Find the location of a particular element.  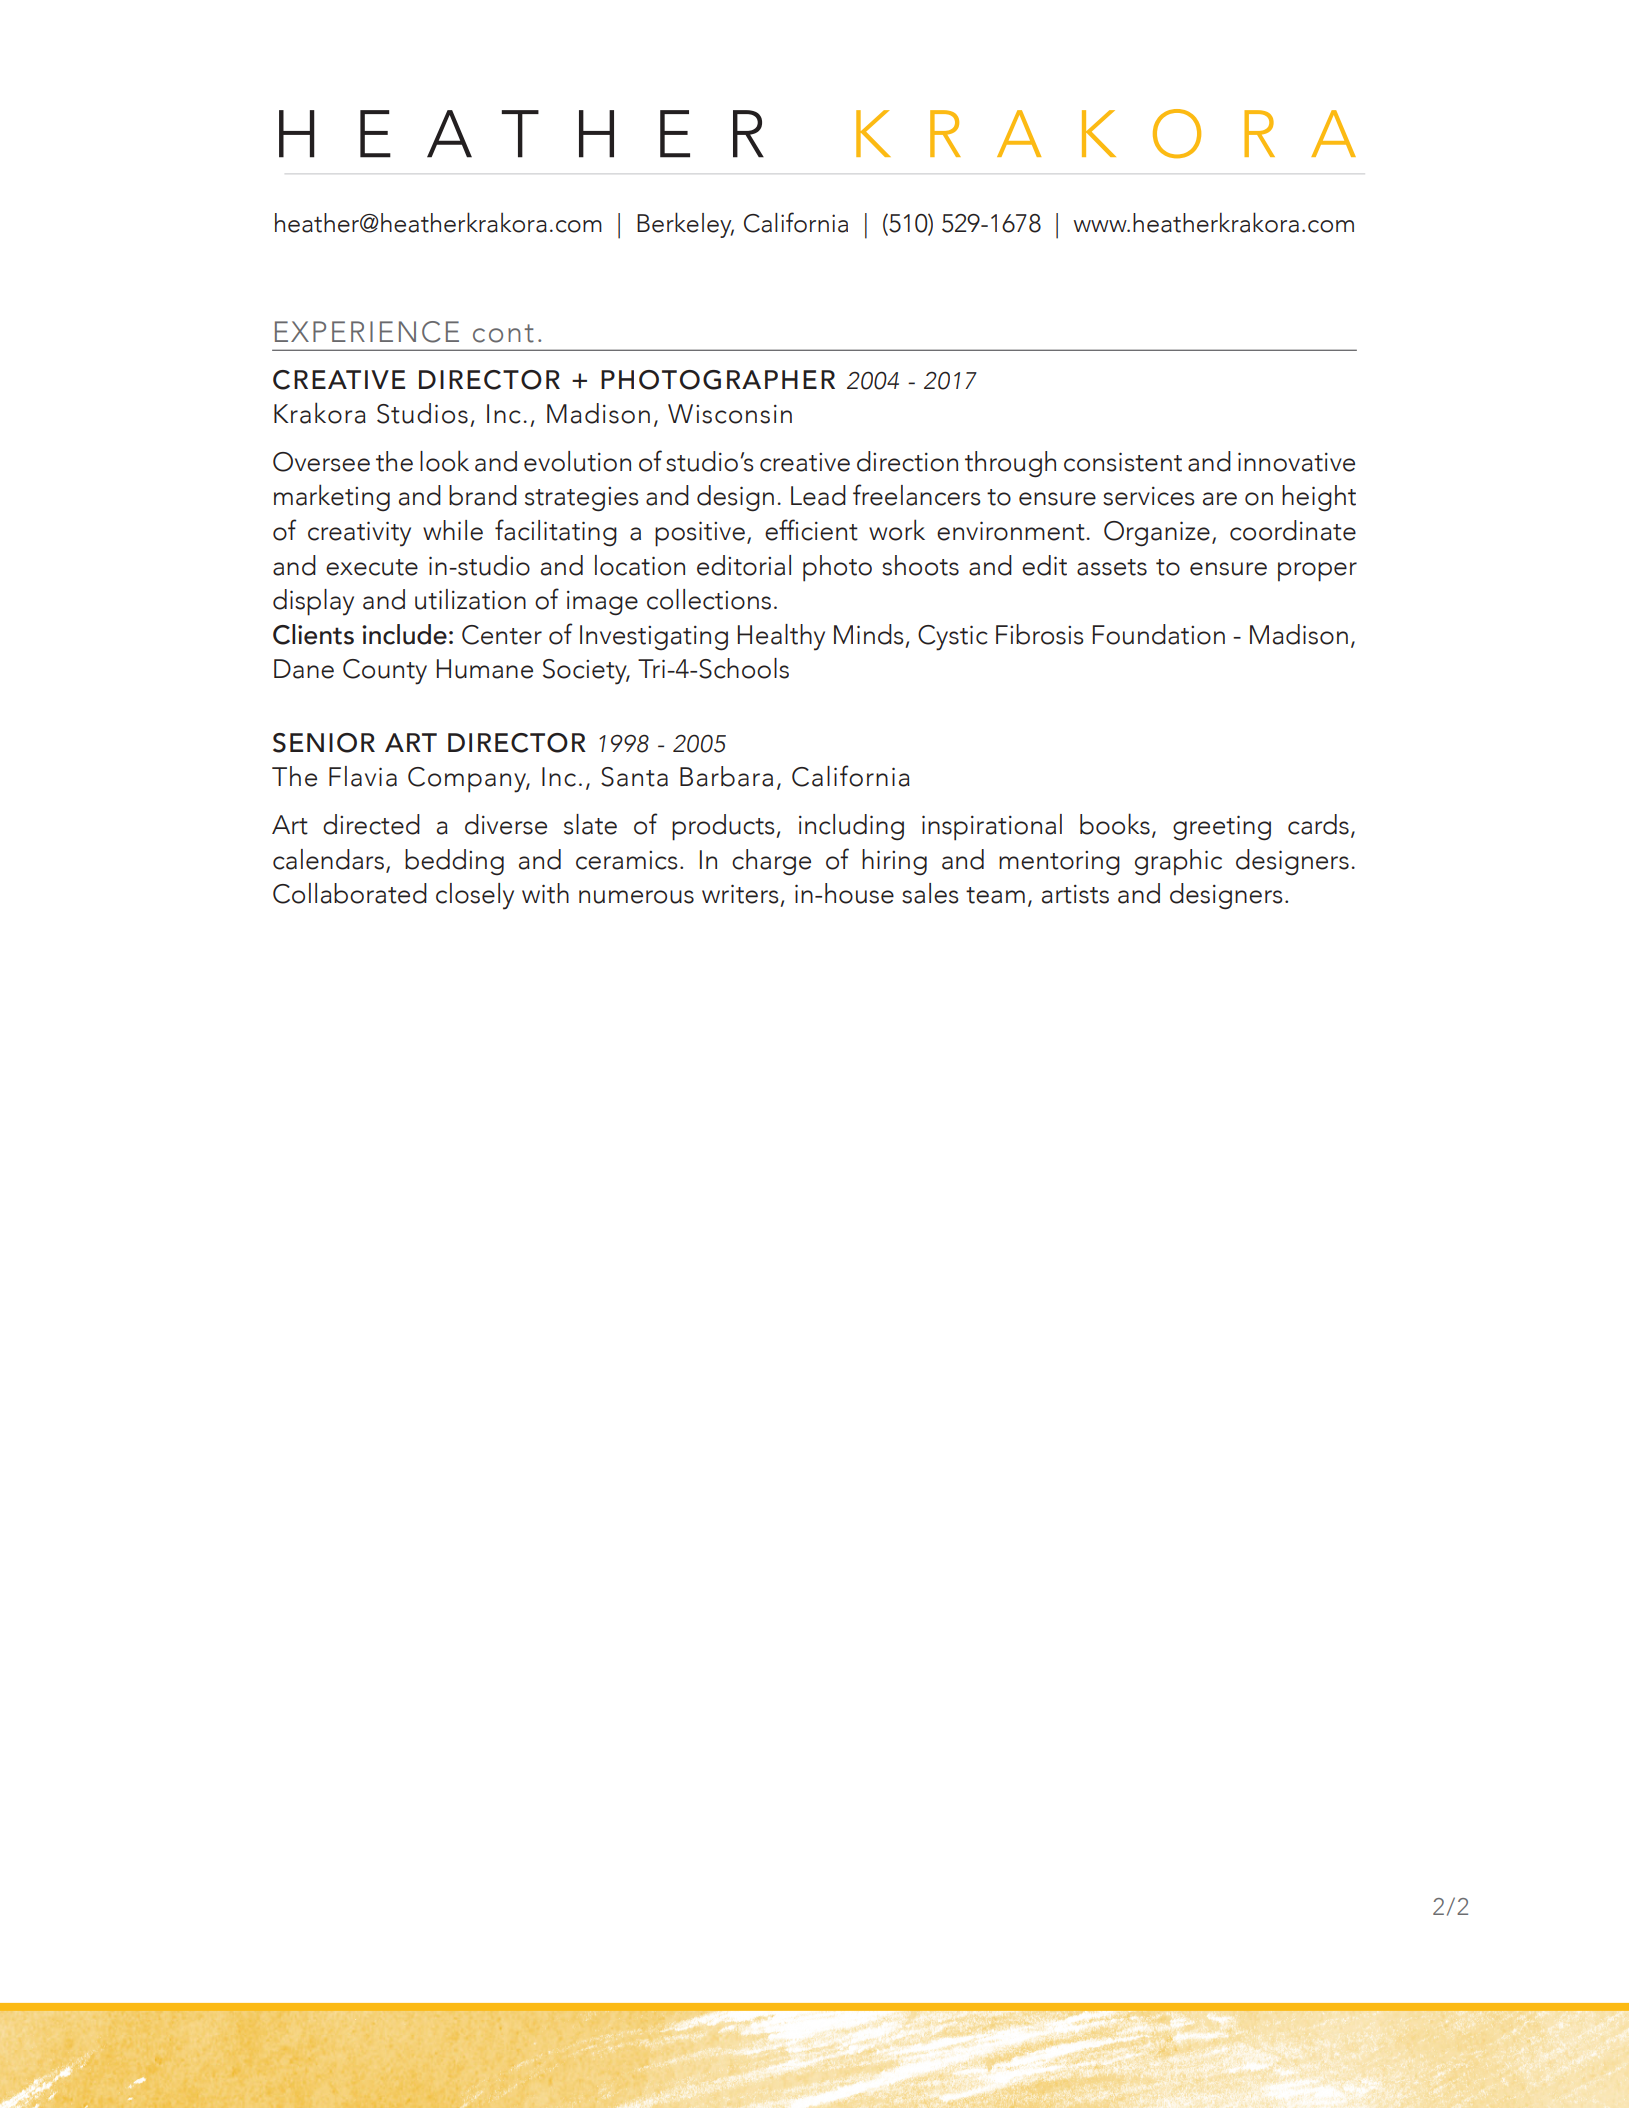

cont is located at coordinates (503, 333).
